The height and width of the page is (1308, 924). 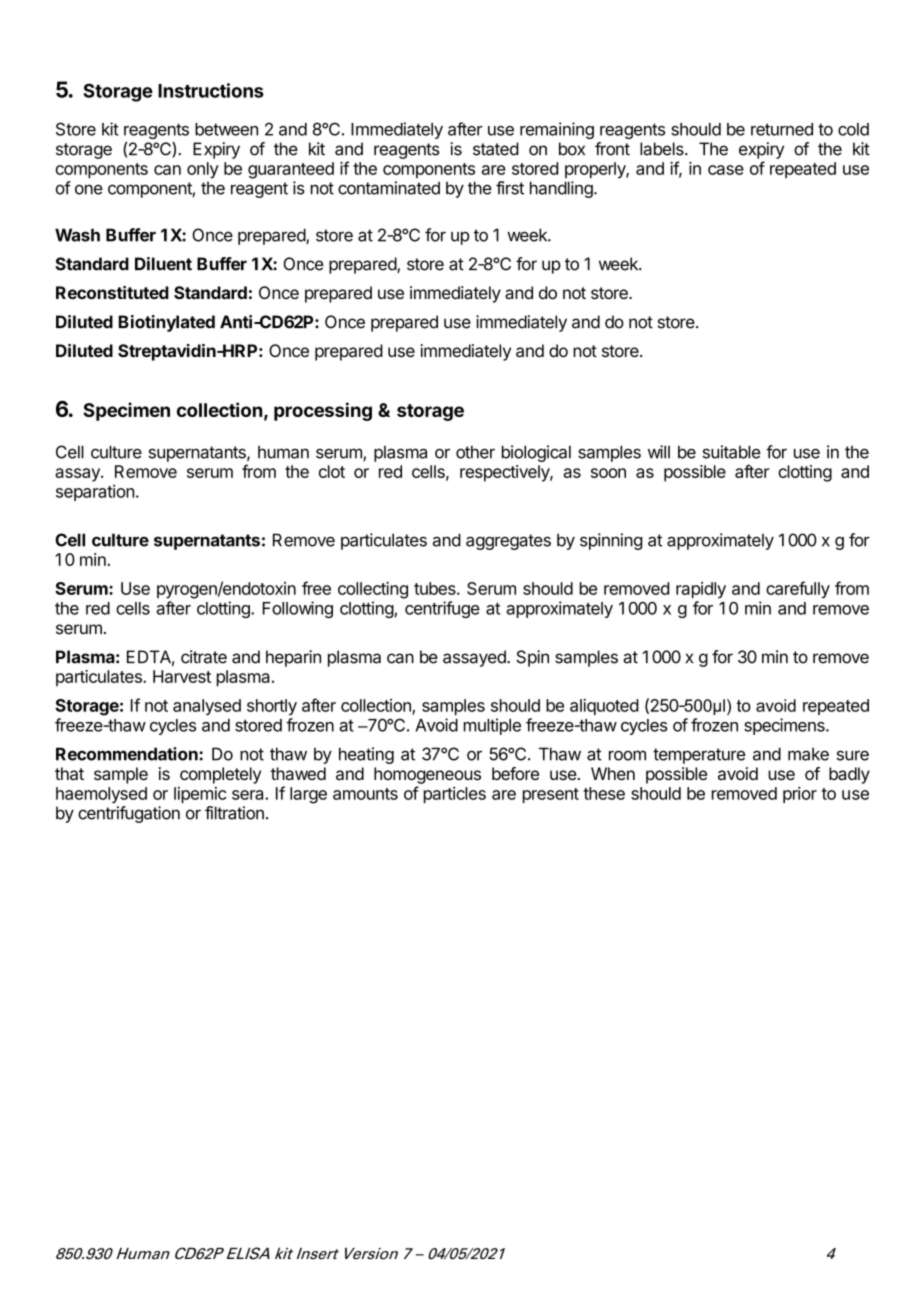 I want to click on returned, so click(x=782, y=129).
